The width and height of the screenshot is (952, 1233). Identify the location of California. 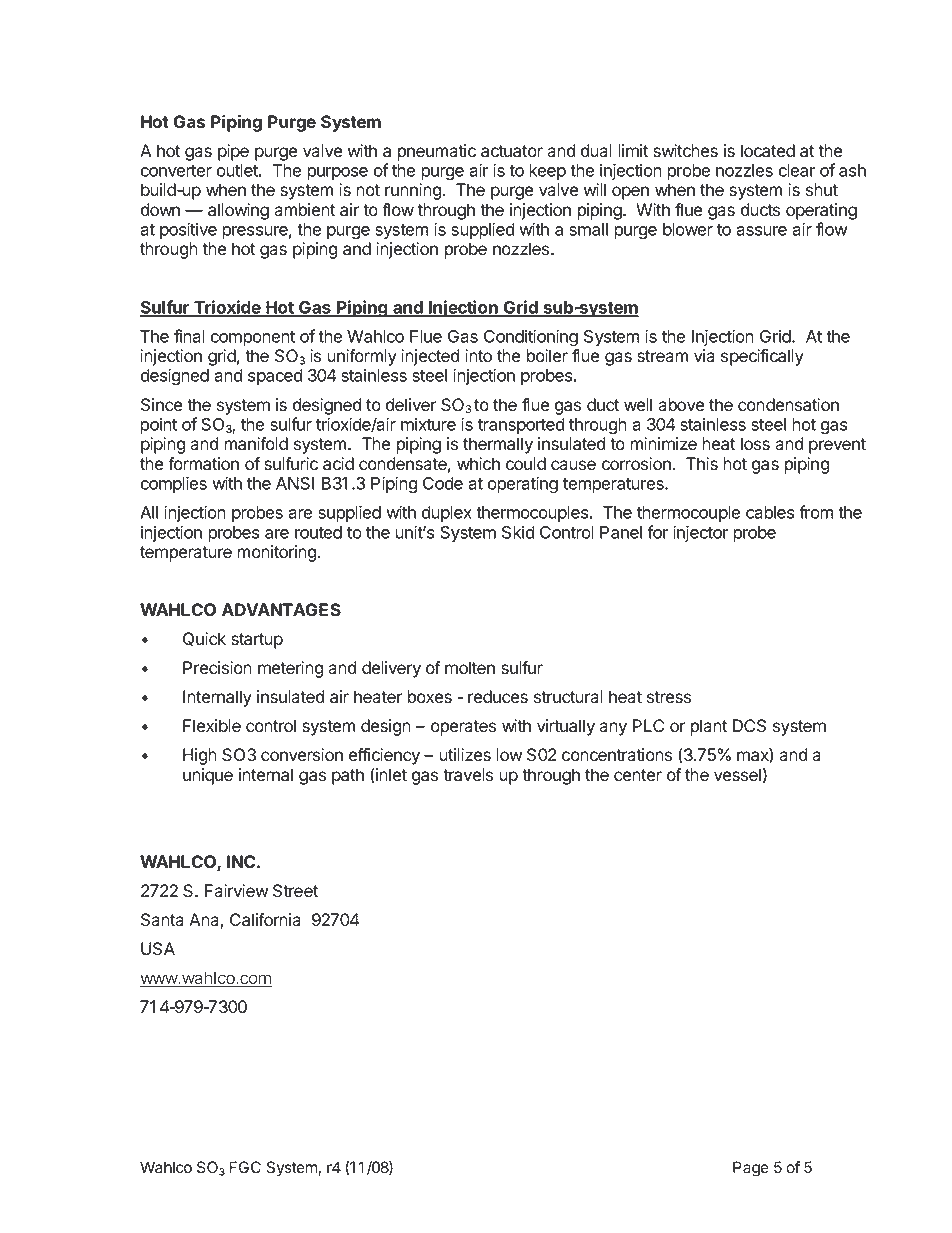
(265, 920).
